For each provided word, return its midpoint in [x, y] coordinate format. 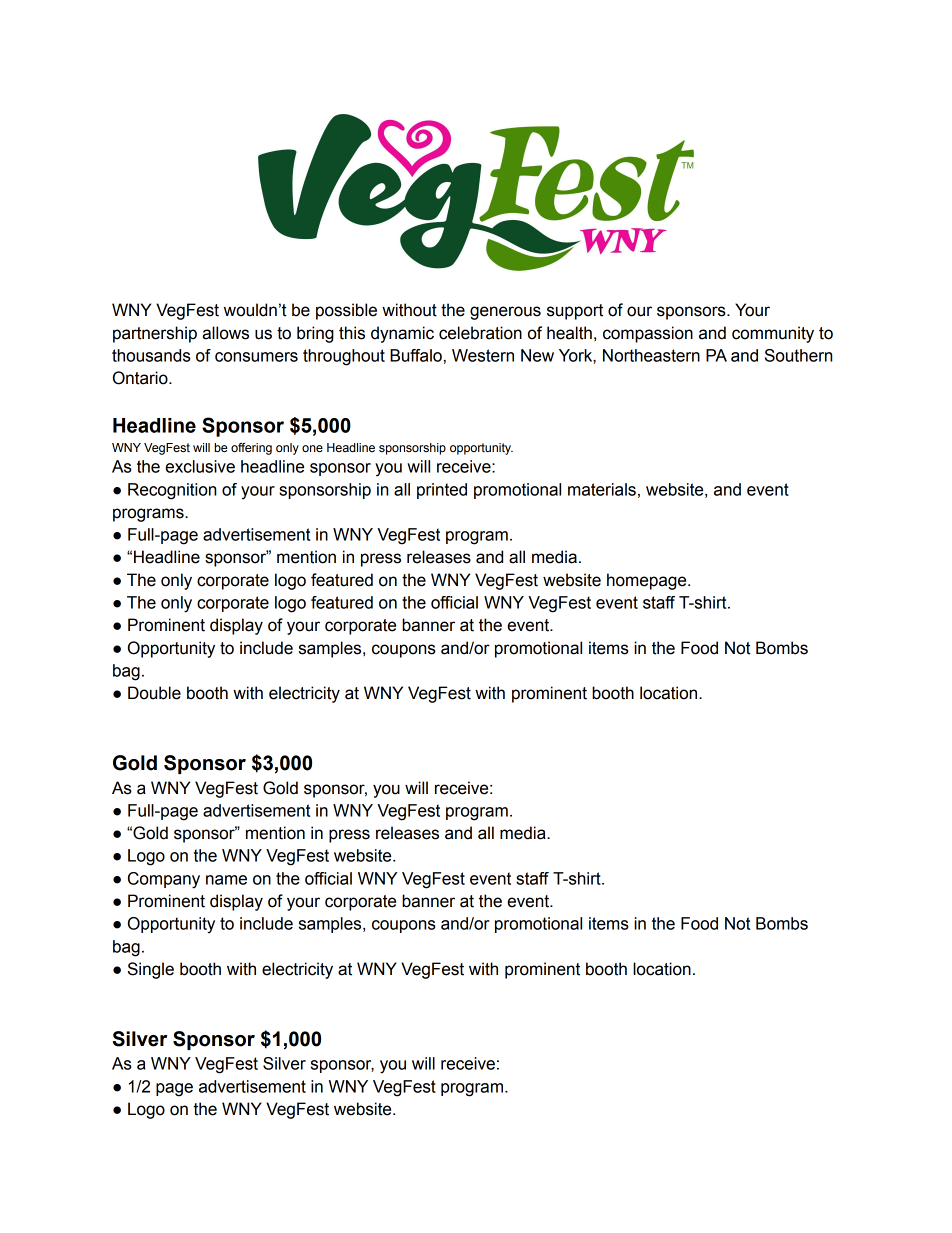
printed [442, 491]
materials [602, 489]
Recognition [172, 491]
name [226, 880]
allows [225, 333]
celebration [480, 333]
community [773, 334]
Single [150, 970]
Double [154, 693]
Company [164, 880]
